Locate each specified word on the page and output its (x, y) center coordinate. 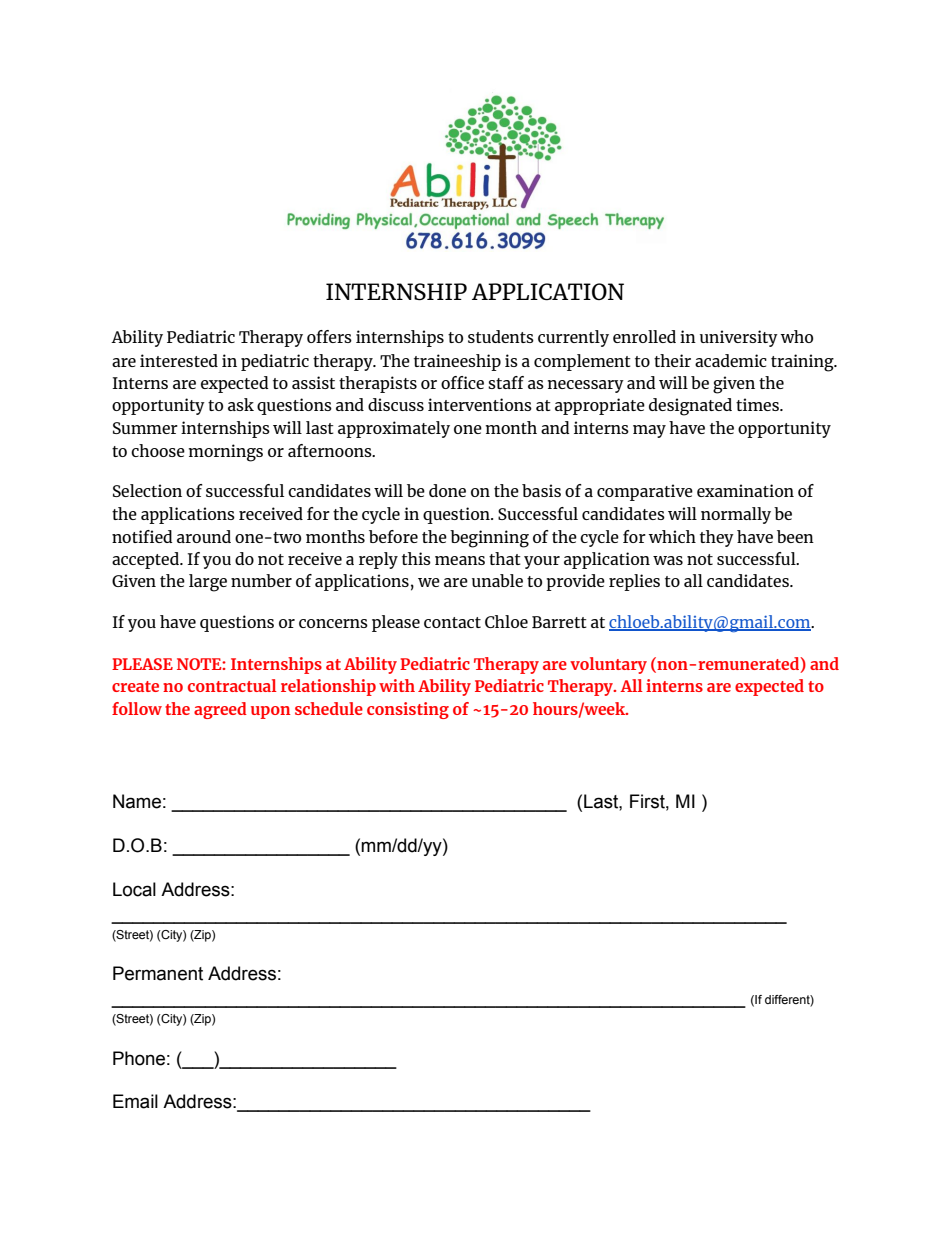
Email (135, 1101)
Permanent (158, 973)
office (462, 382)
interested (179, 360)
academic (731, 360)
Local (134, 889)
